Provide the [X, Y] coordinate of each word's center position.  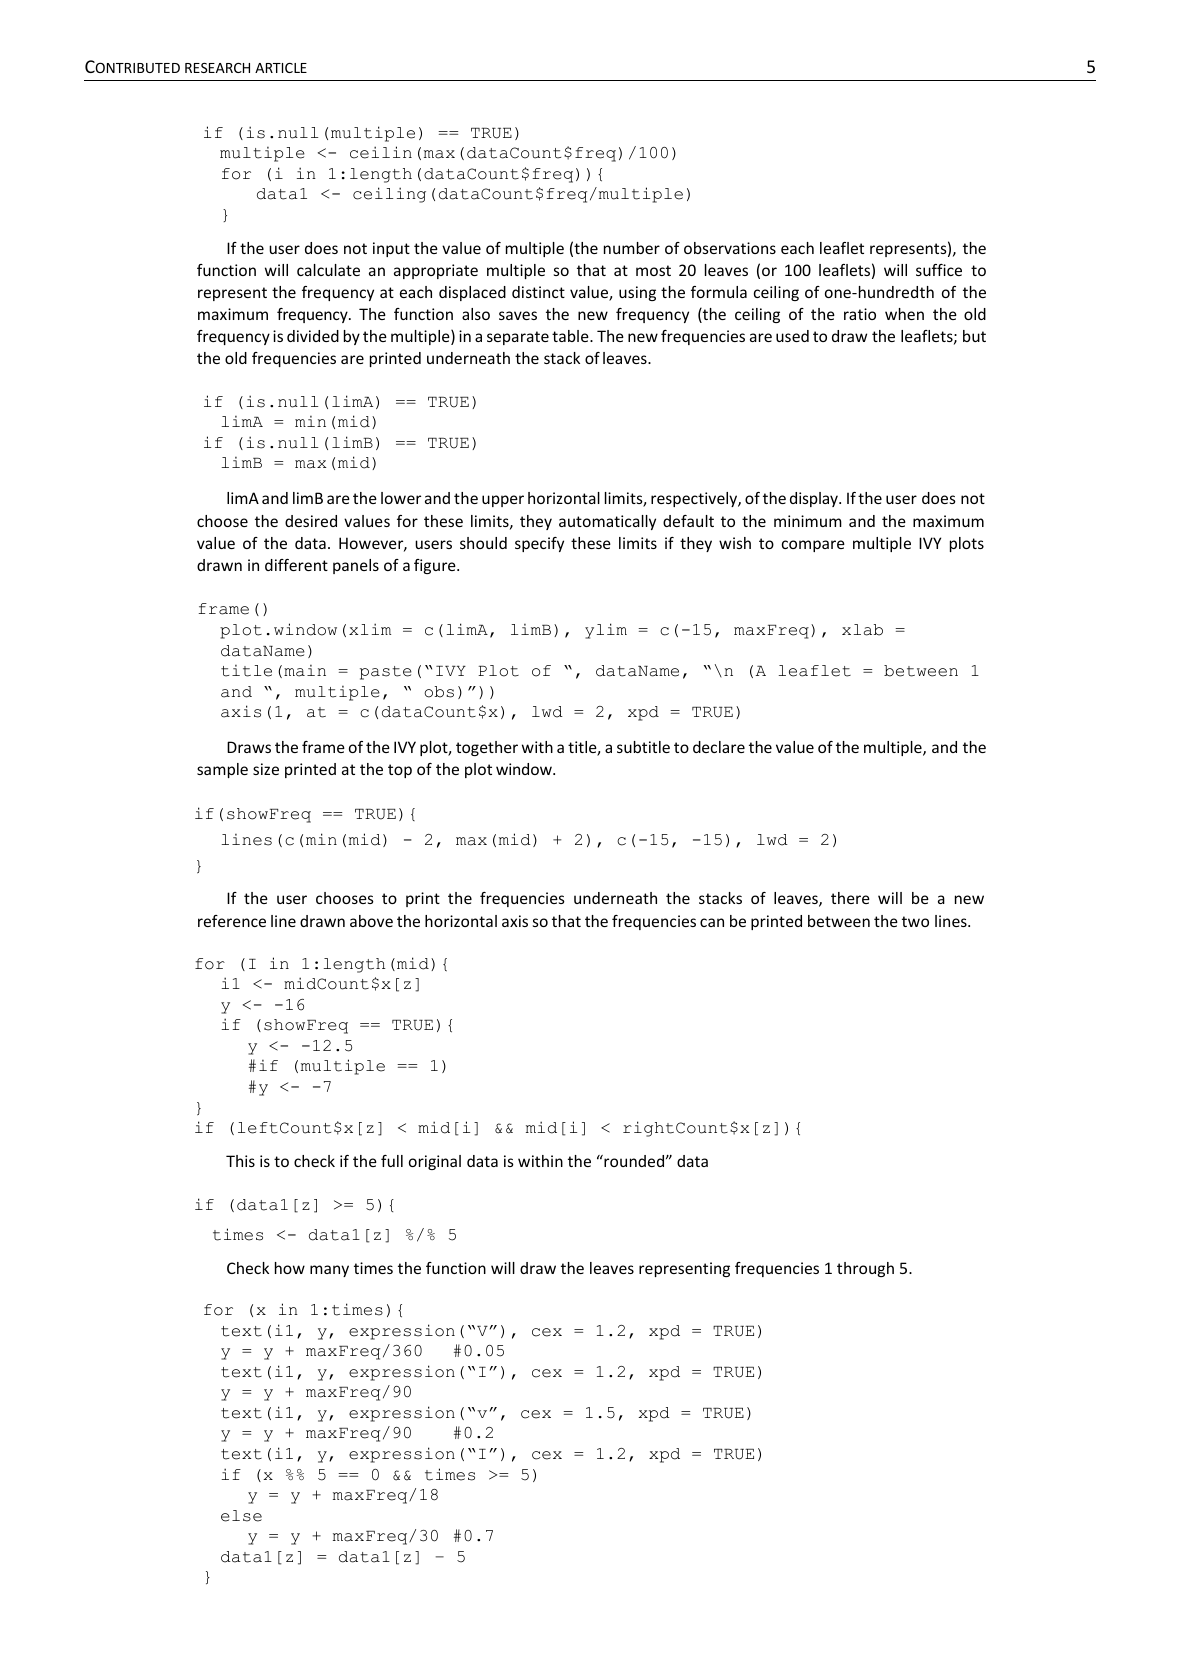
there [850, 898]
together [487, 748]
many [329, 1271]
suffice [939, 270]
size [266, 769]
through [865, 1269]
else [241, 1516]
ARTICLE [281, 68]
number [632, 248]
